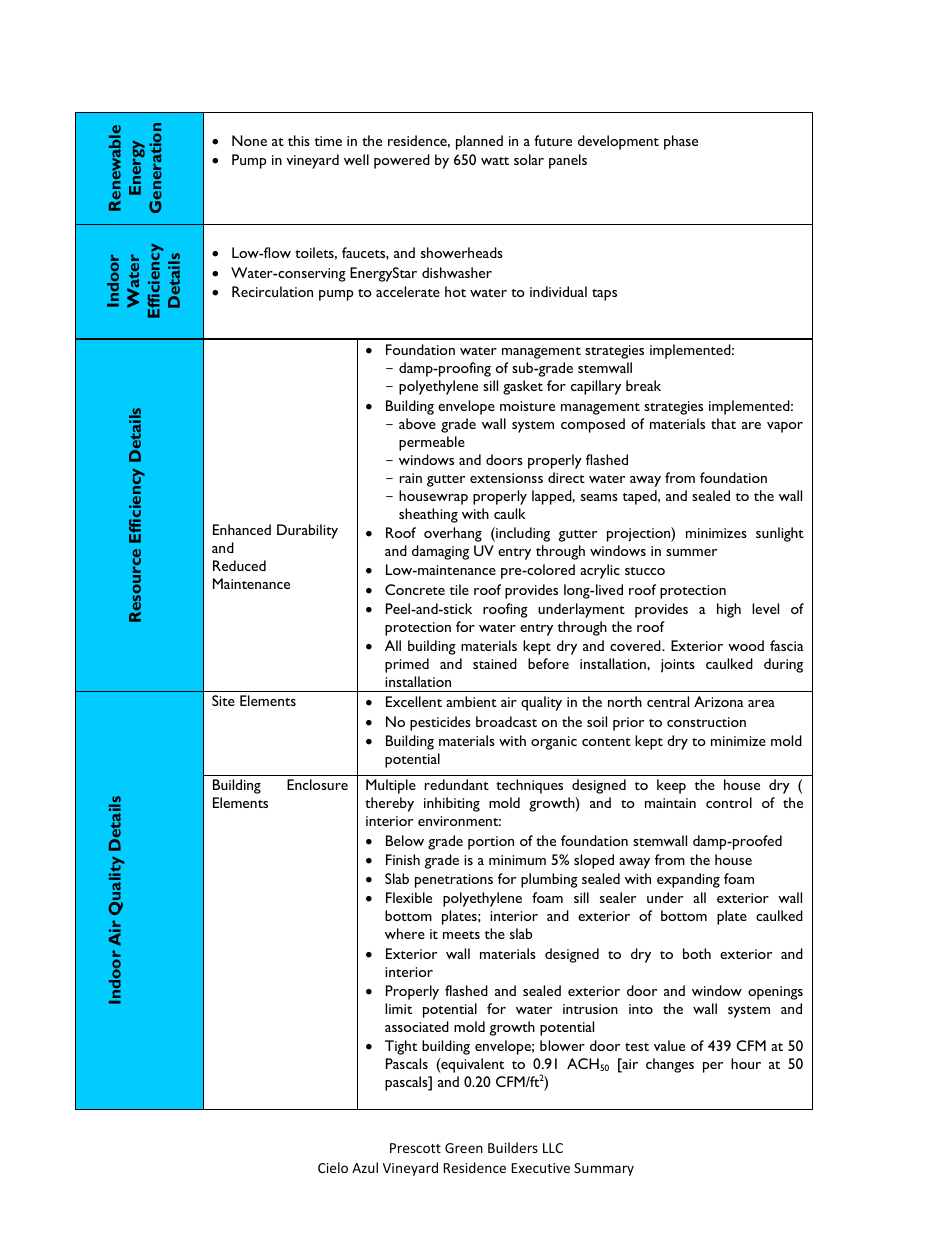  I want to click on above, so click(417, 423).
